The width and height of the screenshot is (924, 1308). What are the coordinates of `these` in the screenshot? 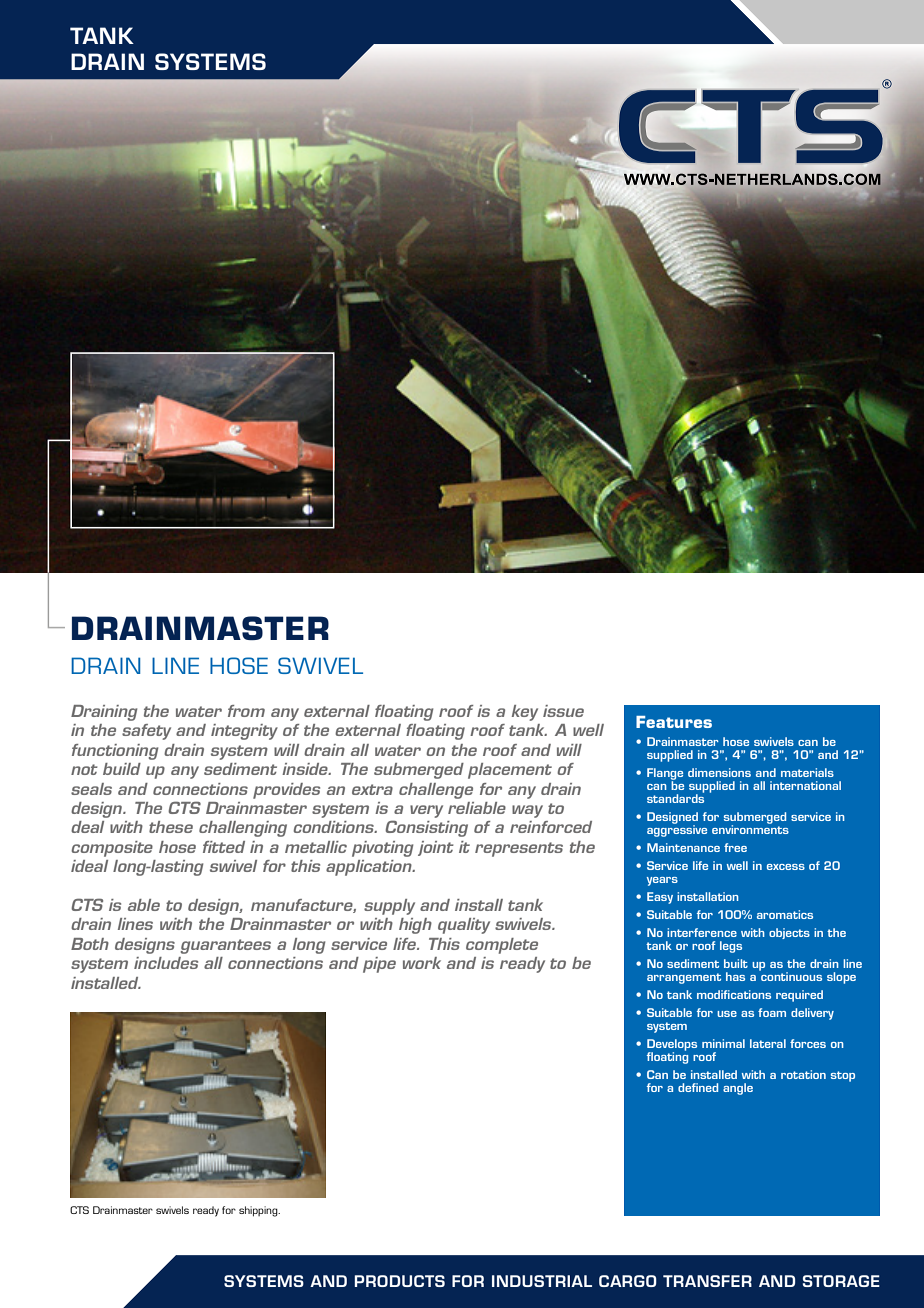 It's located at (171, 827).
